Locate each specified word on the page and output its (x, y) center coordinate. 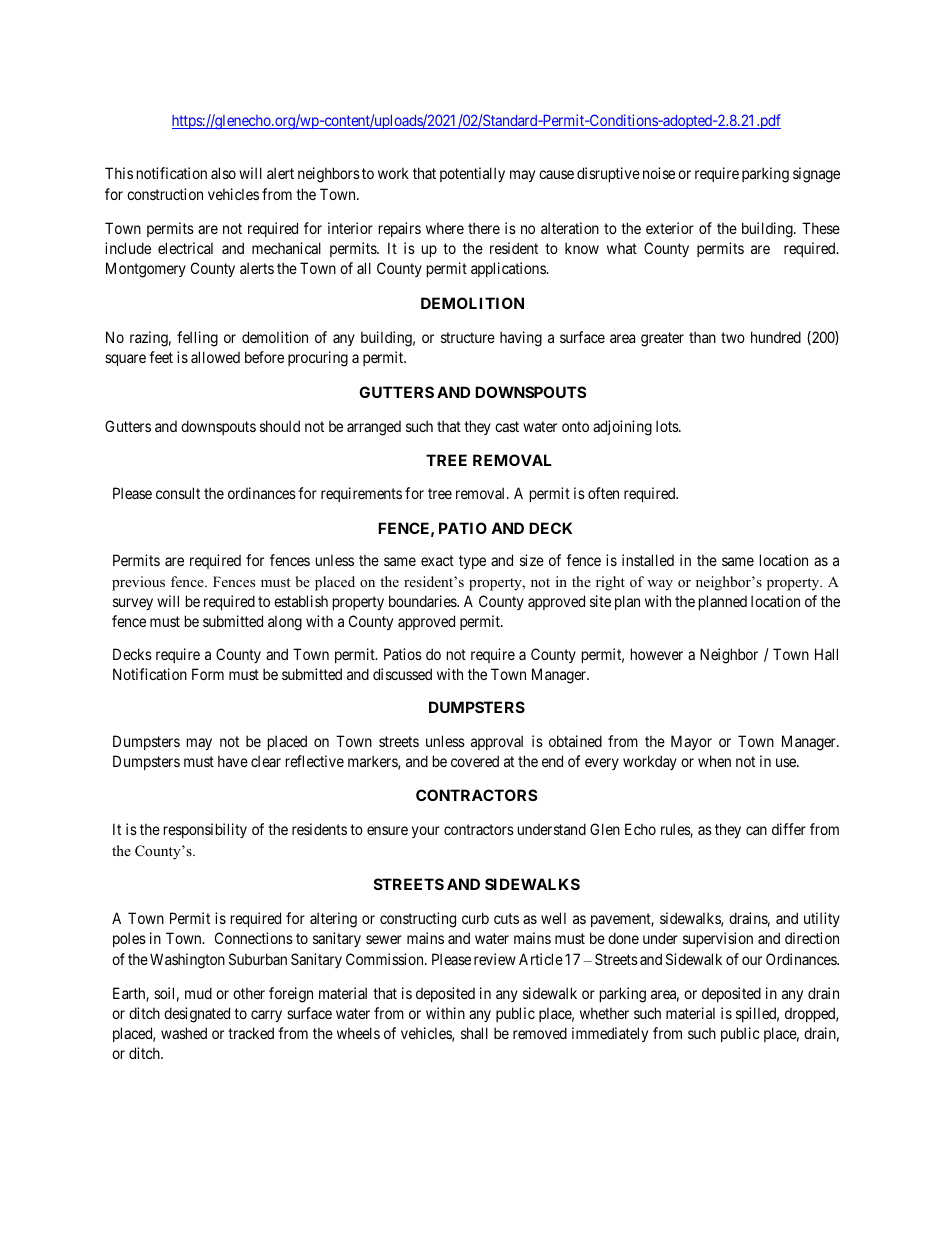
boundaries (423, 601)
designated (197, 1015)
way (660, 585)
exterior (670, 228)
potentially (472, 174)
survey (133, 604)
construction (165, 194)
